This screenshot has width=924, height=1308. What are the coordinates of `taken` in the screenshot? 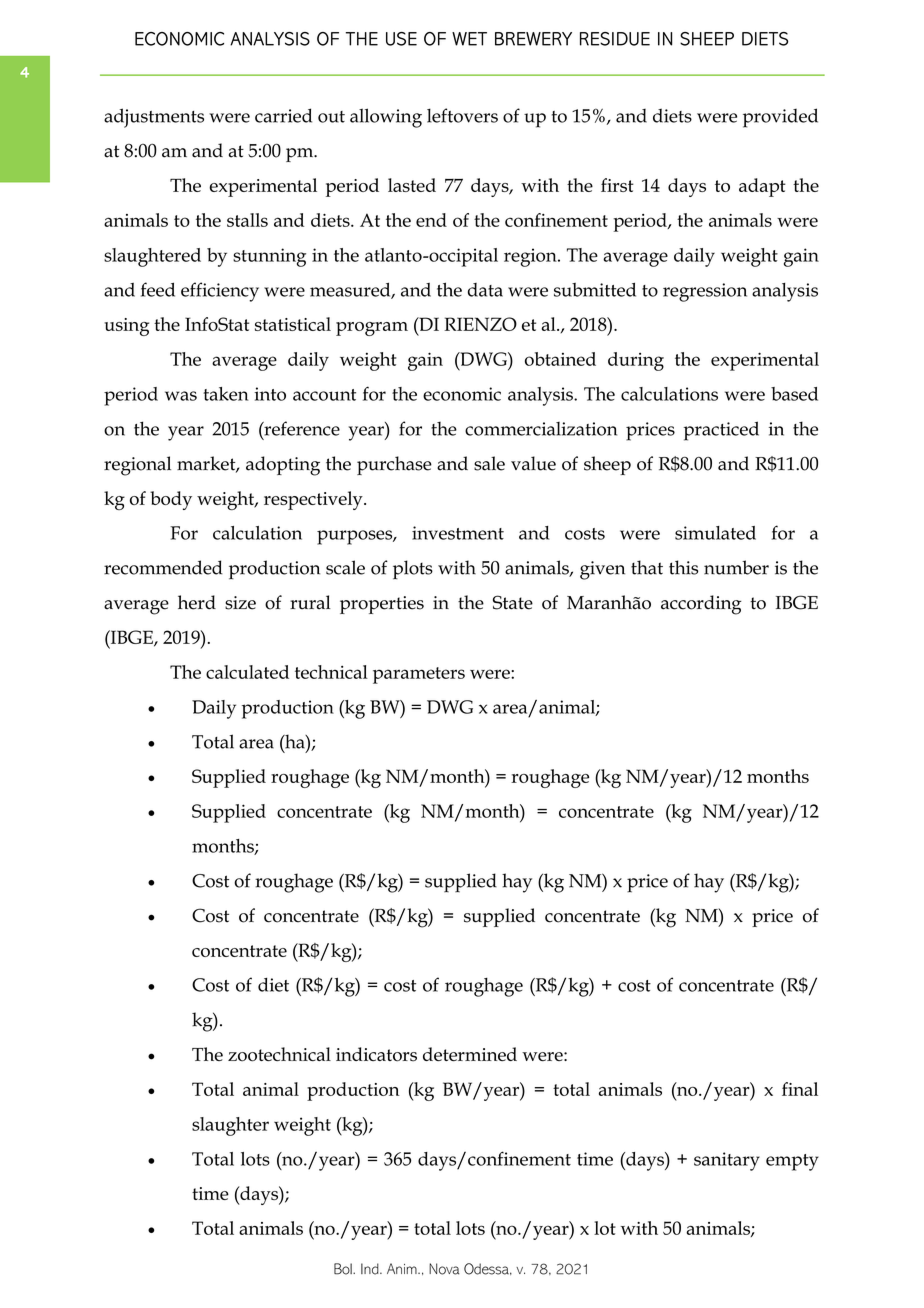 It's located at (226, 394).
